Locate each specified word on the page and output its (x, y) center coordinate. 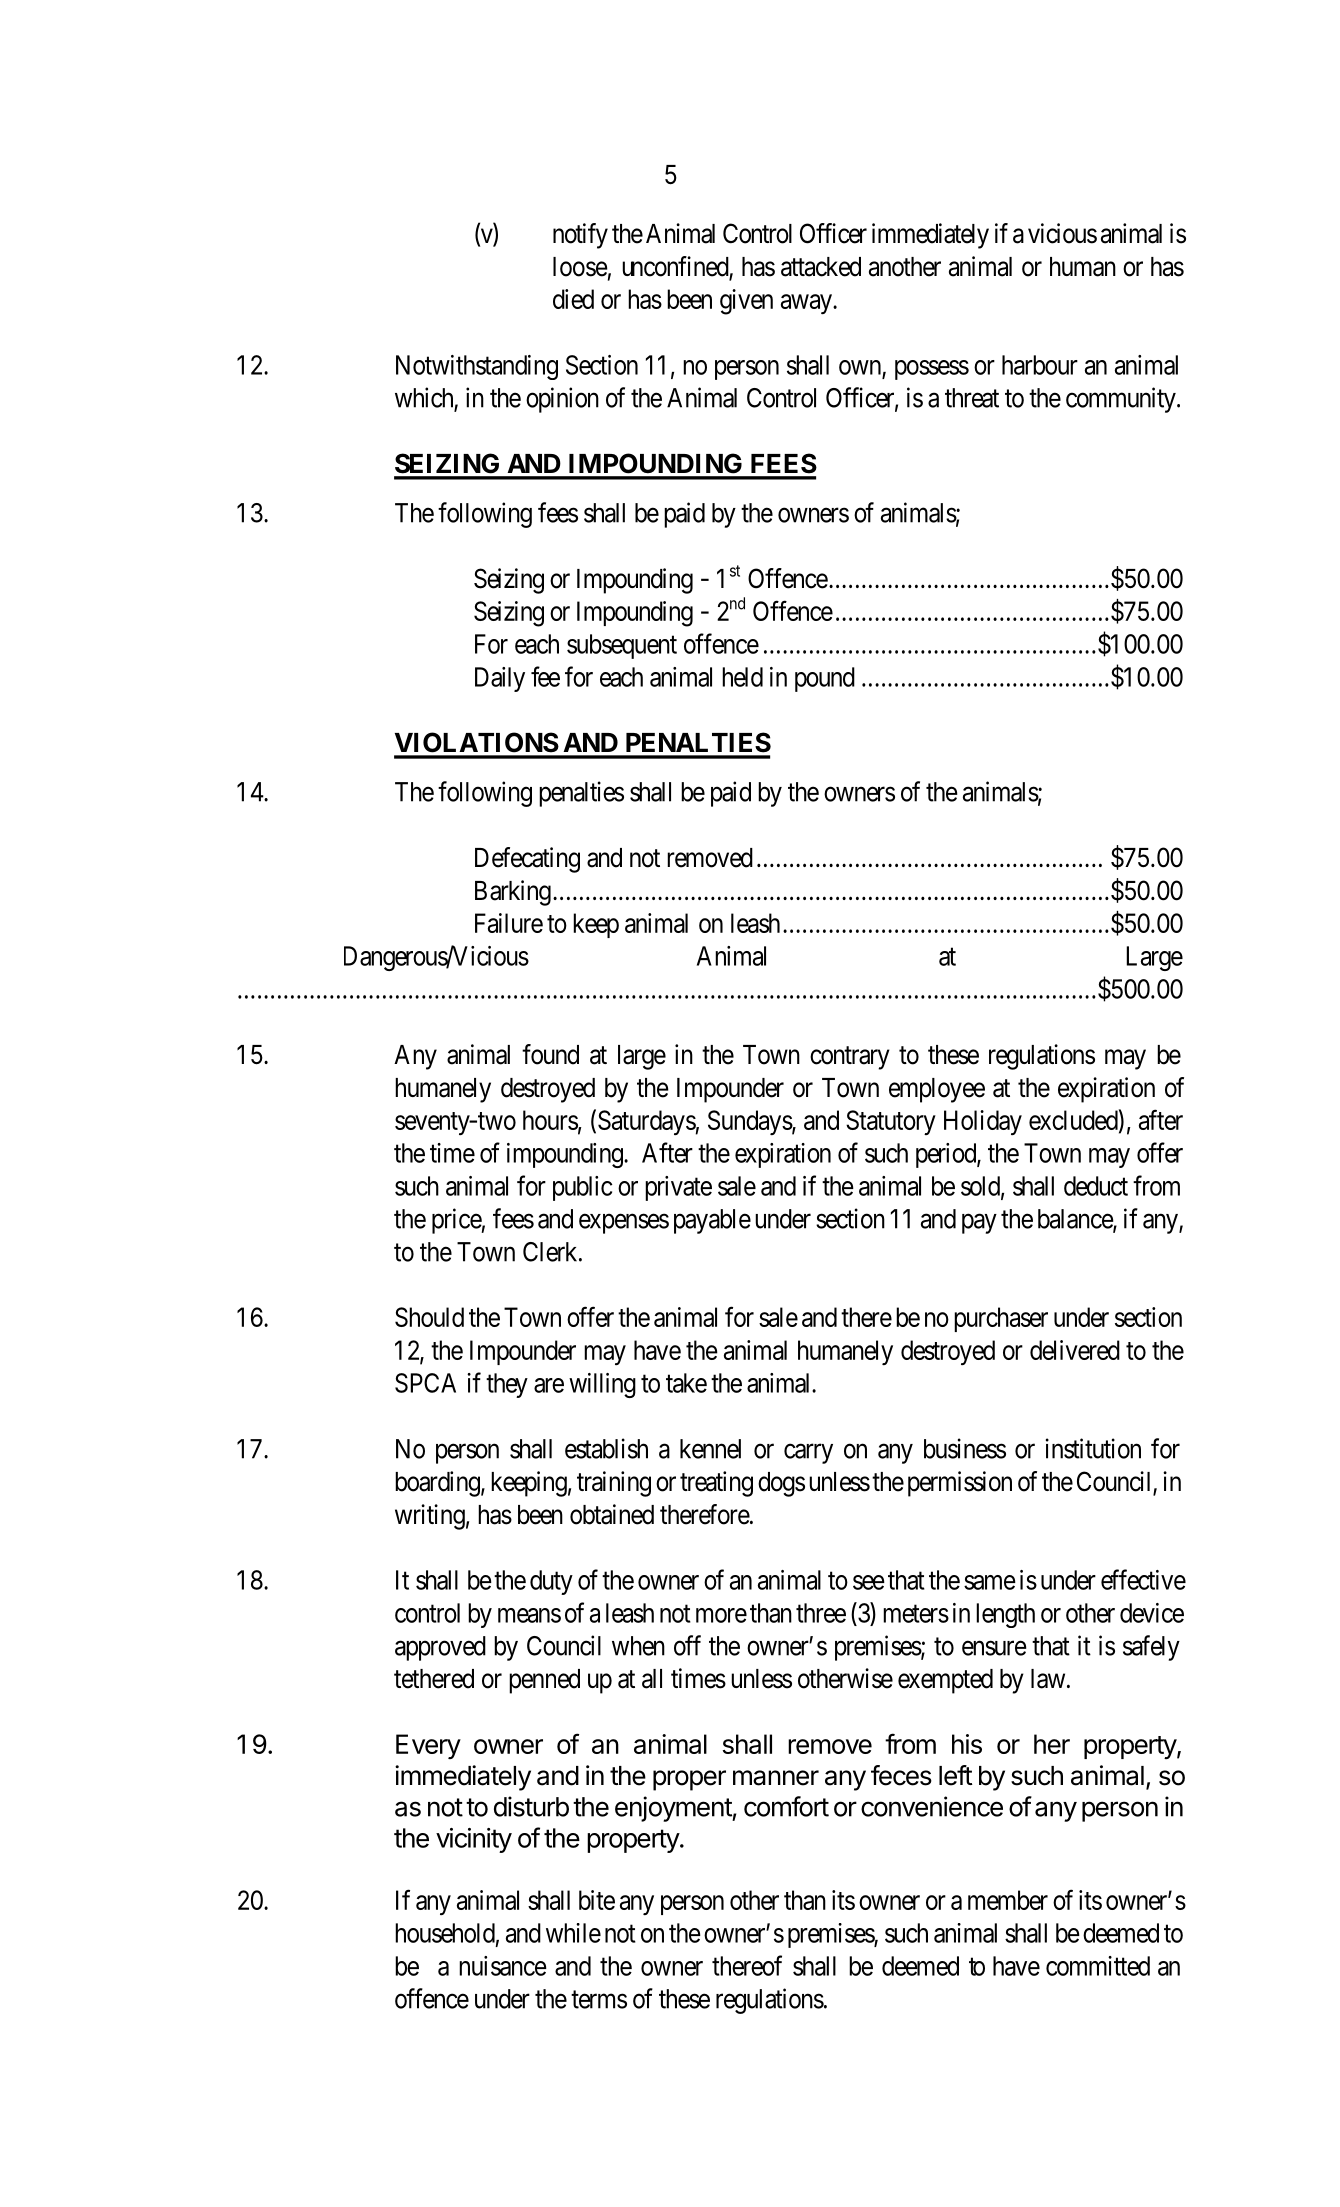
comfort (786, 1806)
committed (1098, 1966)
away (807, 304)
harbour (1040, 365)
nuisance (503, 1966)
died (573, 299)
